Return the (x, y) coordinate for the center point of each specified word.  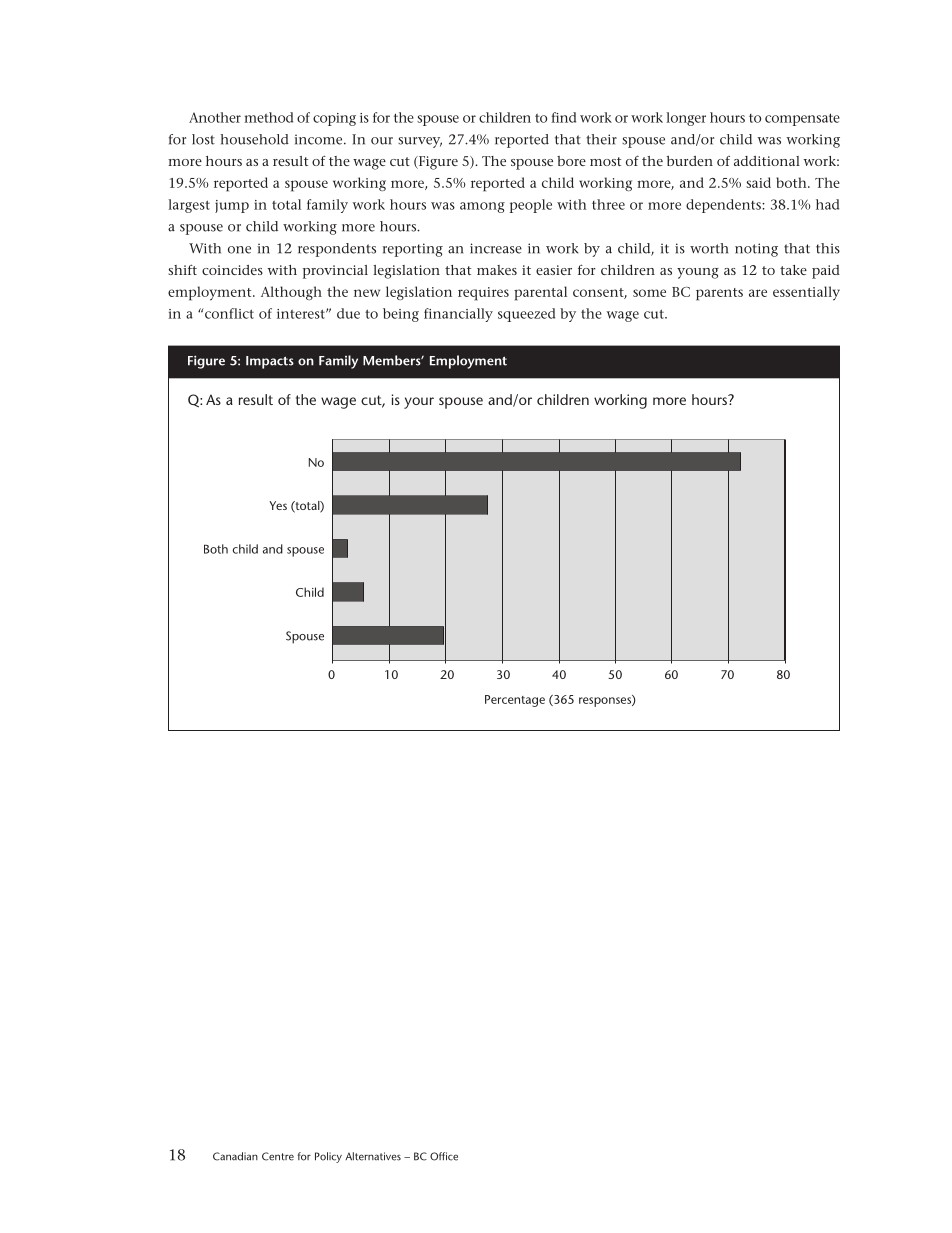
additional (767, 161)
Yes (278, 505)
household (254, 139)
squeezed (526, 315)
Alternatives (373, 1156)
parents (719, 294)
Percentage (515, 701)
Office (444, 1156)
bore (571, 161)
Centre (278, 1156)
